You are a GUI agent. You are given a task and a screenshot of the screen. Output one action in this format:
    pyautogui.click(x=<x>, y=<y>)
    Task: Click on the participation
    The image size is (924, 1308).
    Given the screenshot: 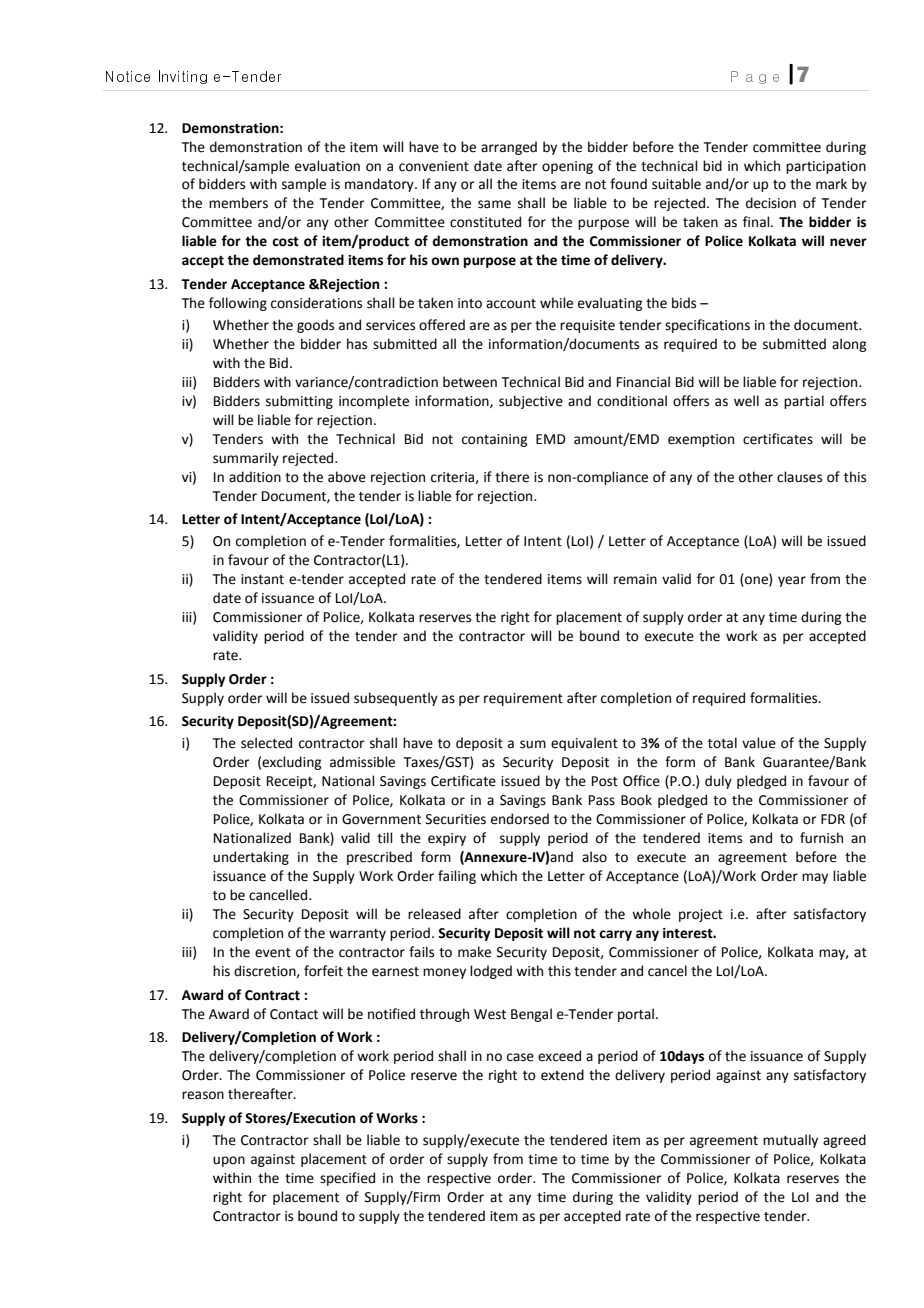 What is the action you would take?
    pyautogui.click(x=826, y=167)
